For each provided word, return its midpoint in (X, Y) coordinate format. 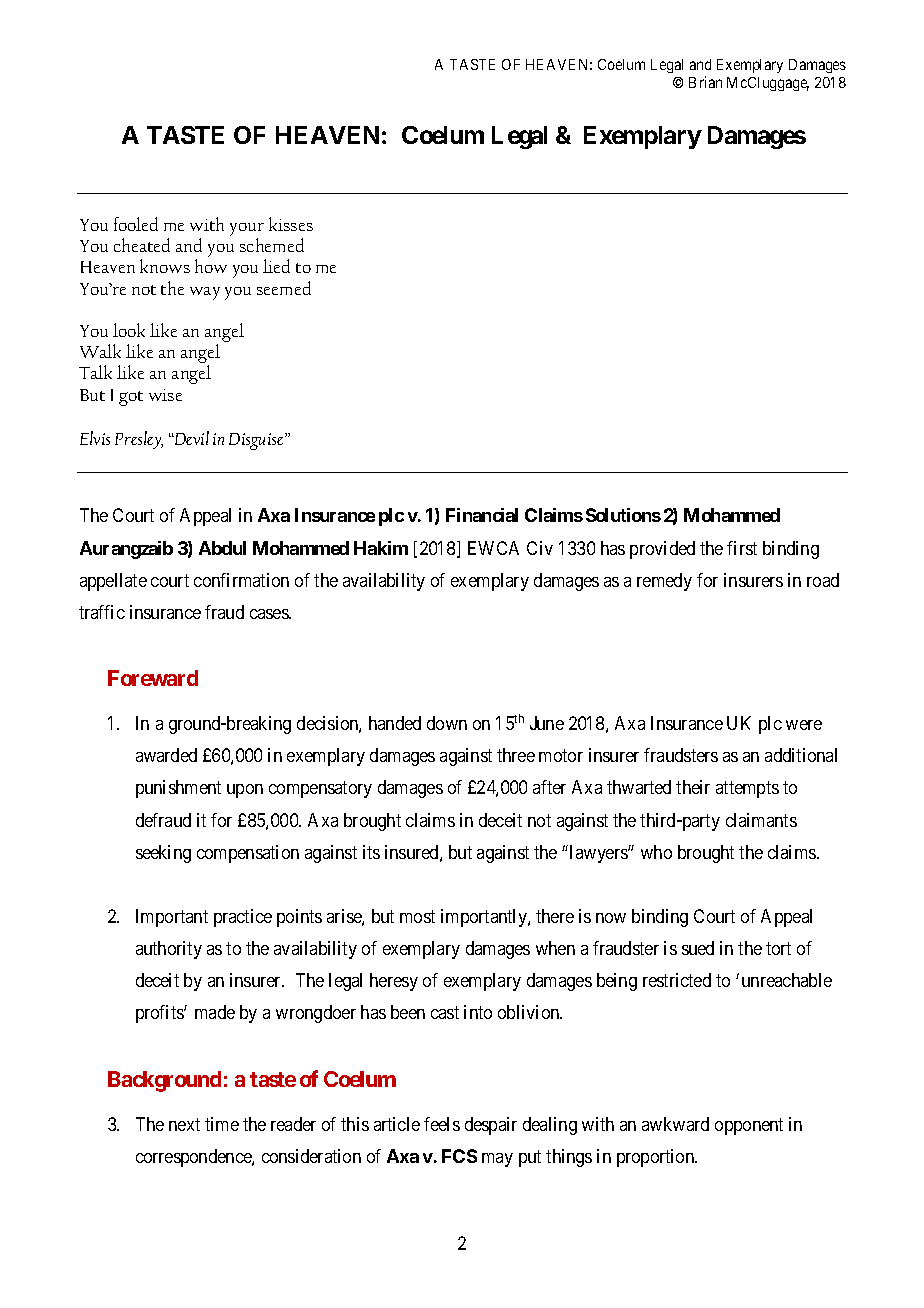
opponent (749, 1126)
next (184, 1124)
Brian (705, 82)
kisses (291, 224)
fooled (136, 224)
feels (442, 1124)
